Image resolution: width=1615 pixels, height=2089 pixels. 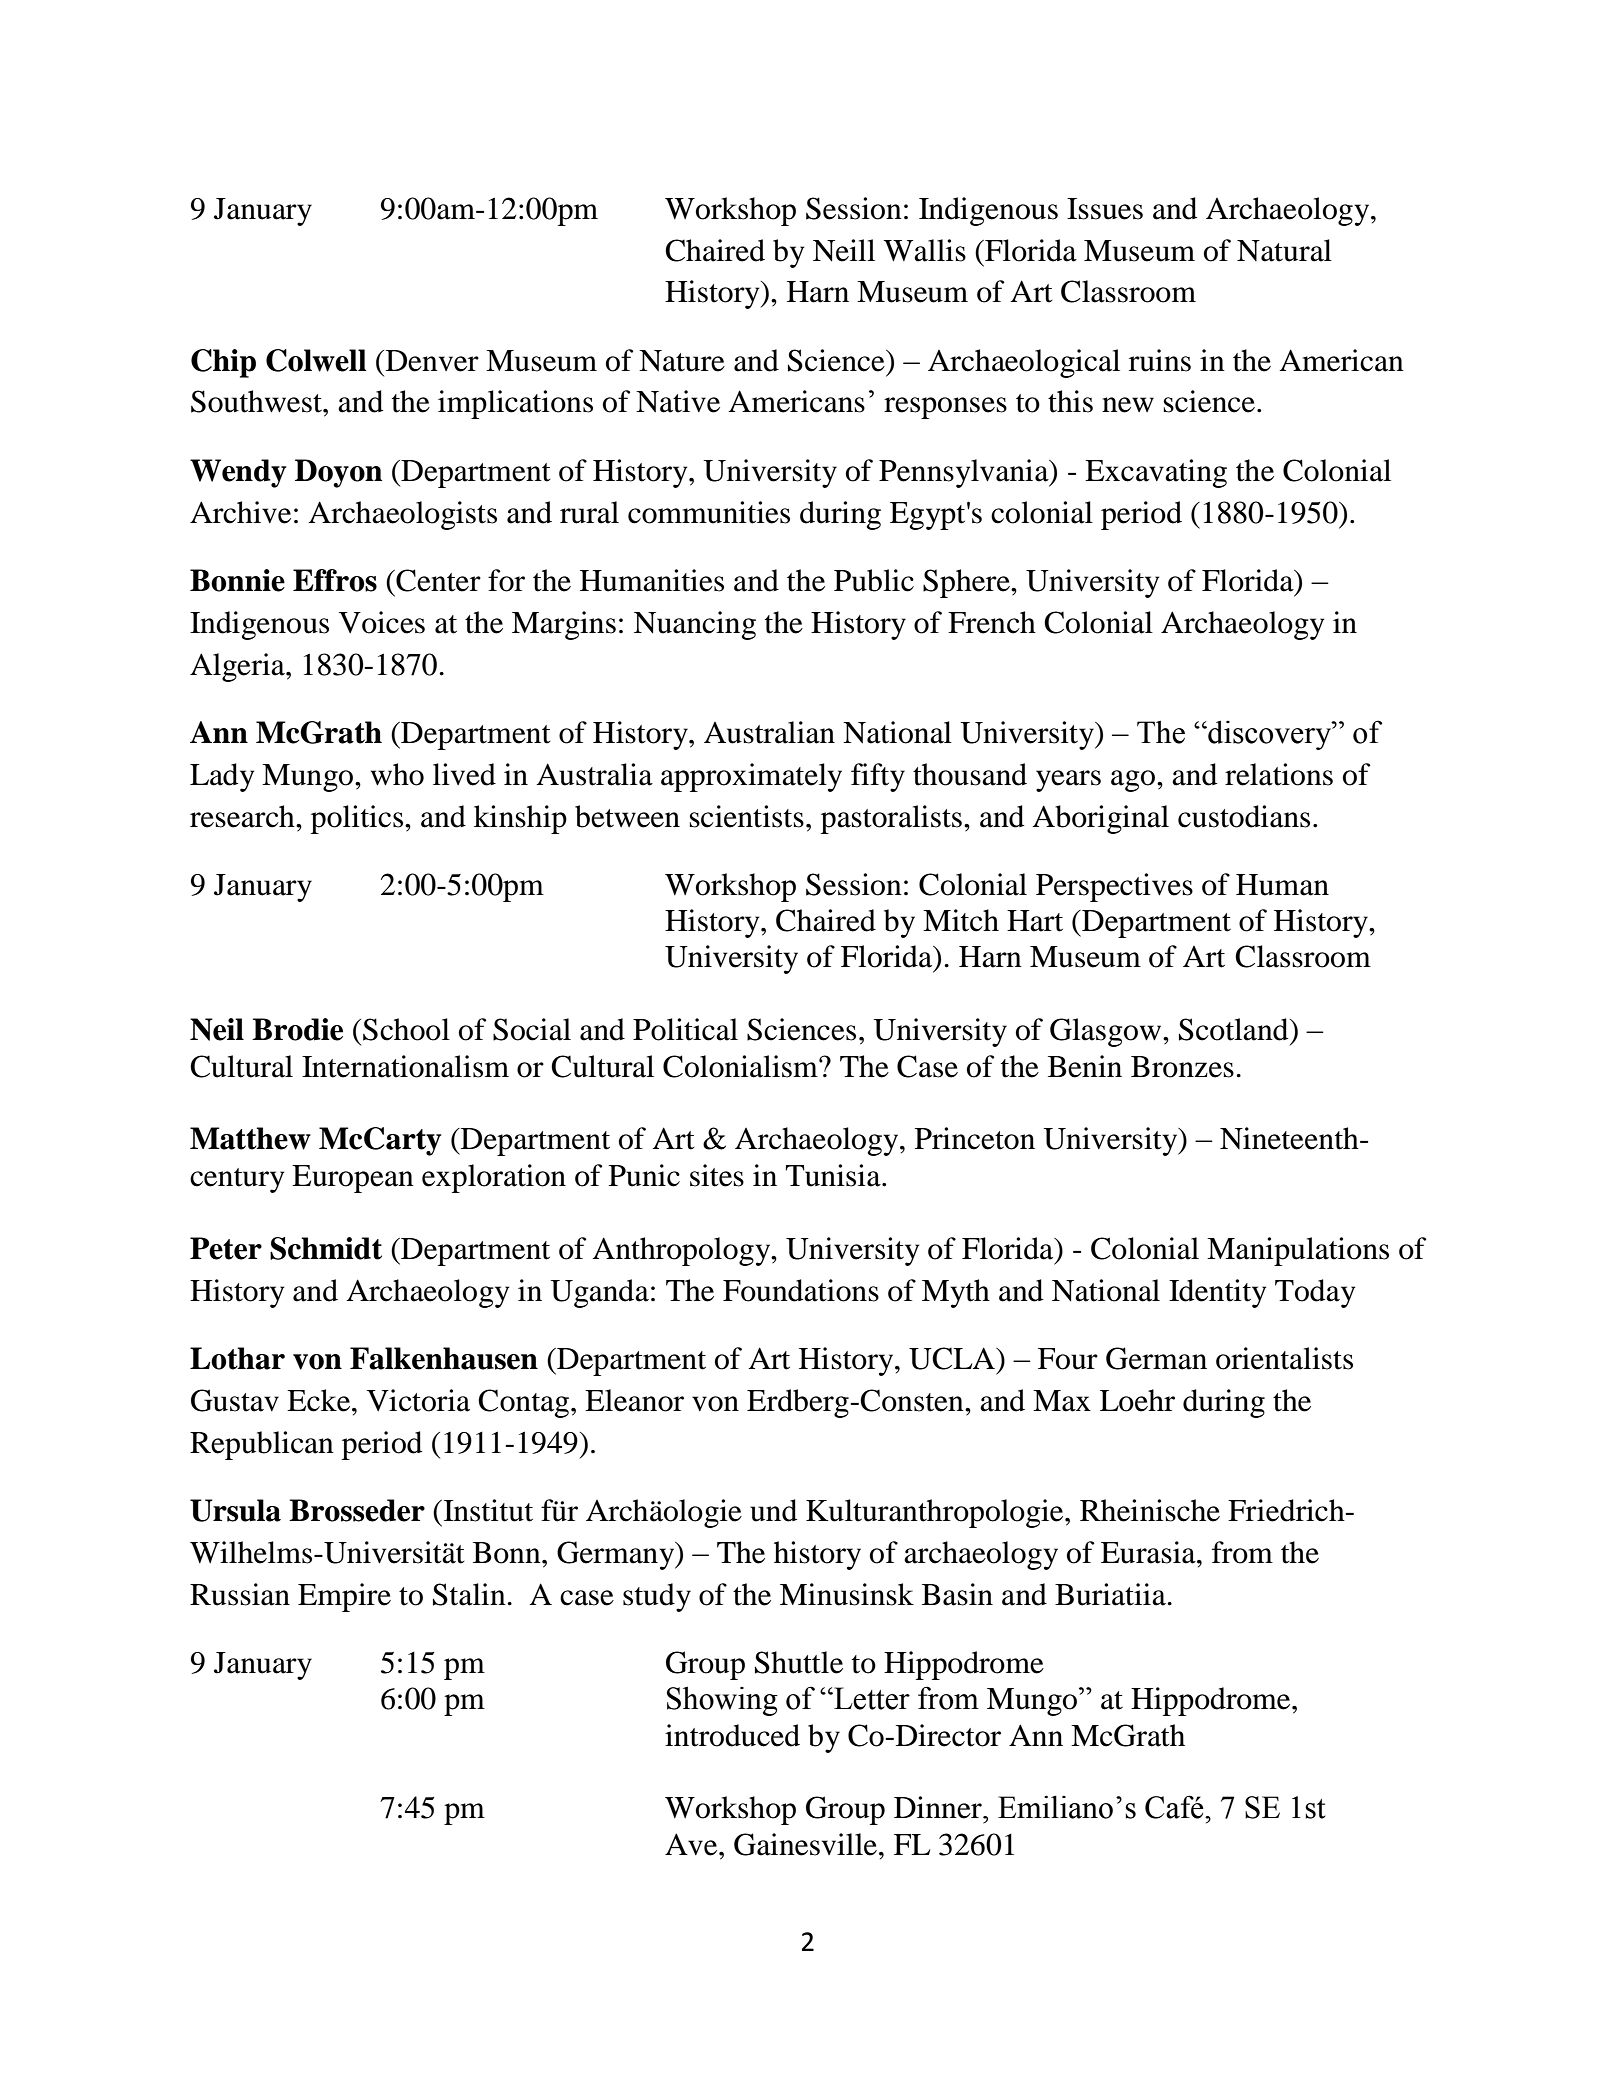 I want to click on Empire, so click(x=344, y=1597).
